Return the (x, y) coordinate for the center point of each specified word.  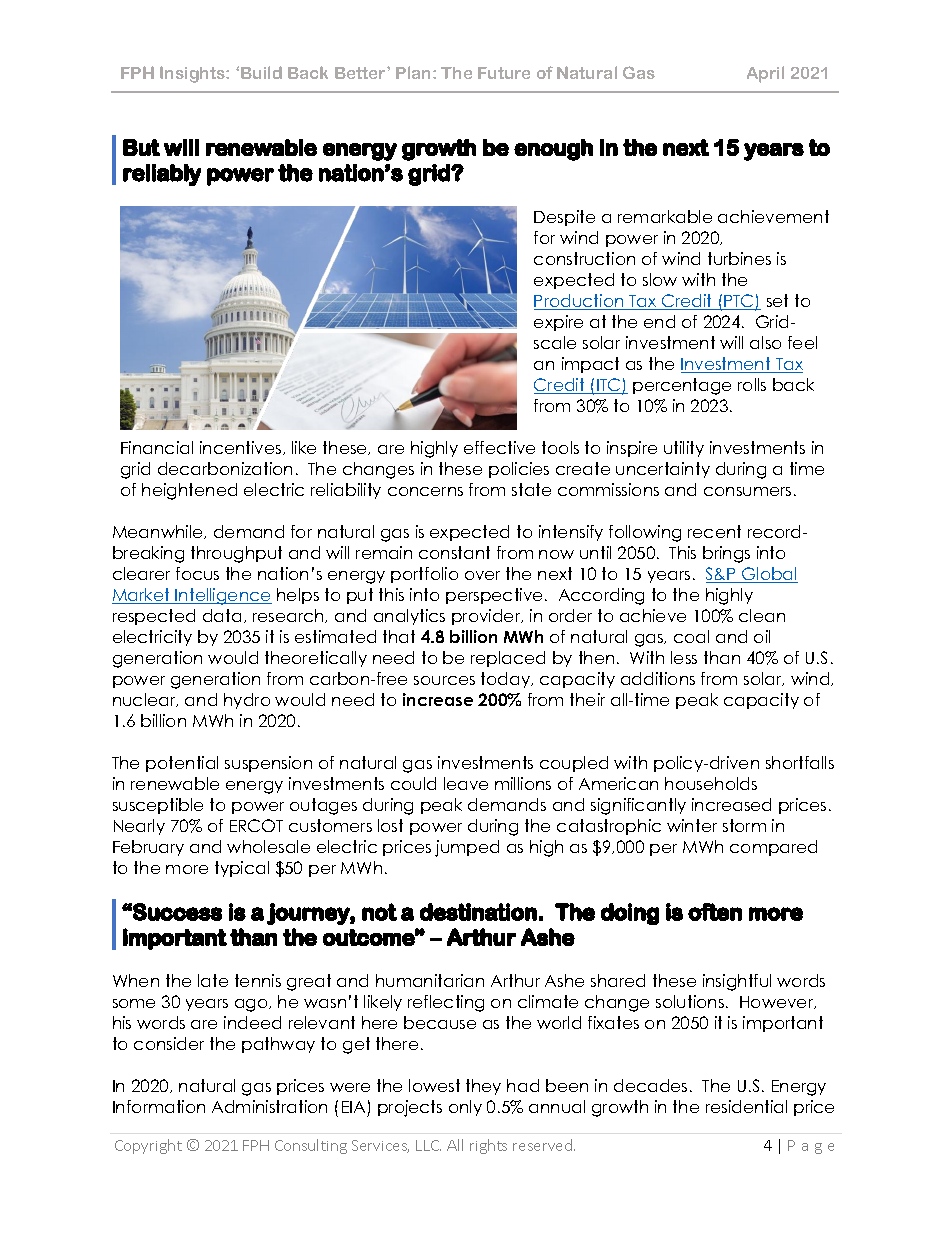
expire (558, 323)
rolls (752, 384)
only (465, 1108)
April (765, 74)
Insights (193, 74)
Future (504, 73)
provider (487, 617)
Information (159, 1106)
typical (242, 869)
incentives (242, 448)
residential (746, 1106)
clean (762, 615)
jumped (467, 848)
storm (744, 825)
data (222, 615)
